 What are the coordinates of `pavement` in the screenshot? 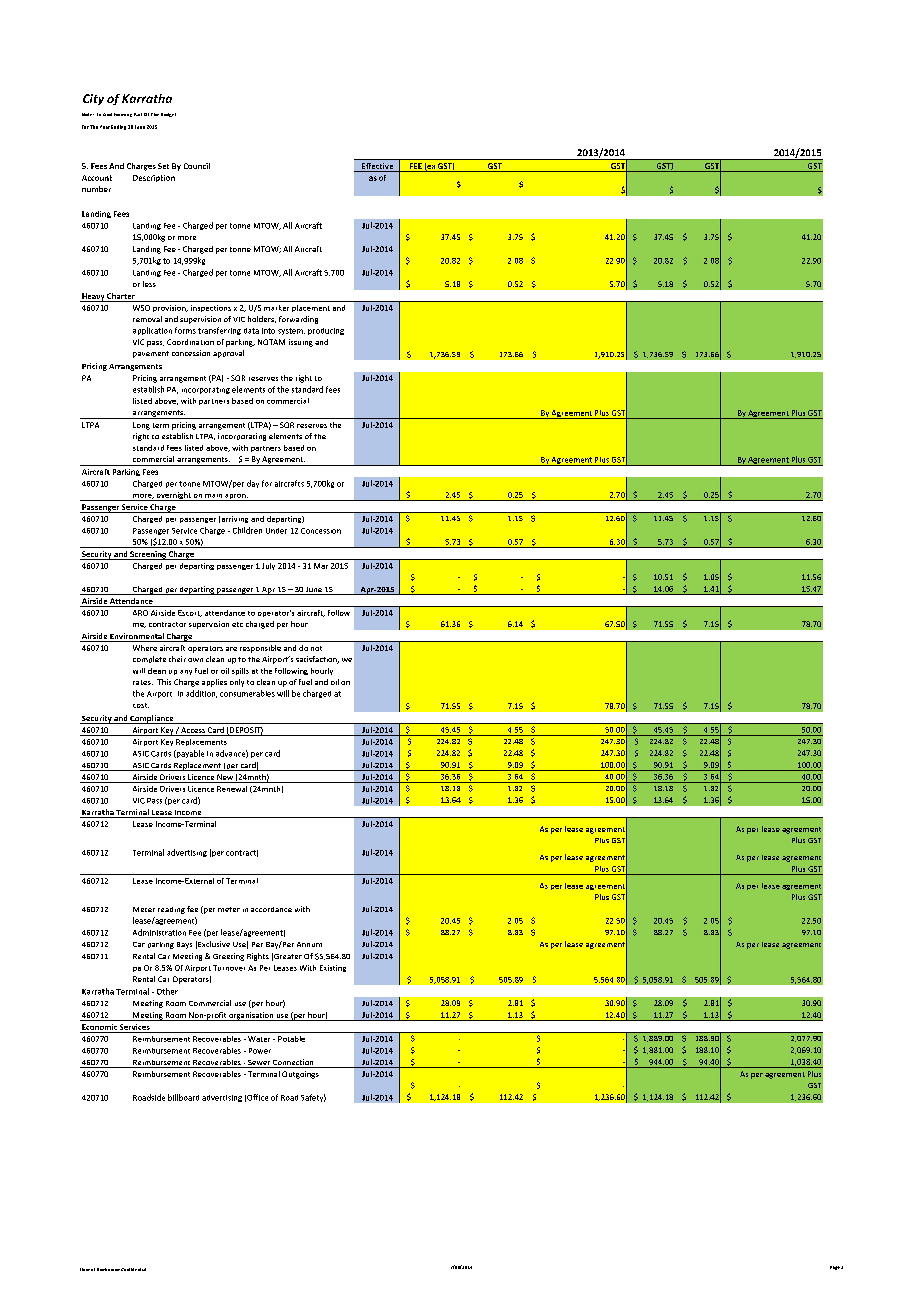 It's located at (151, 354).
